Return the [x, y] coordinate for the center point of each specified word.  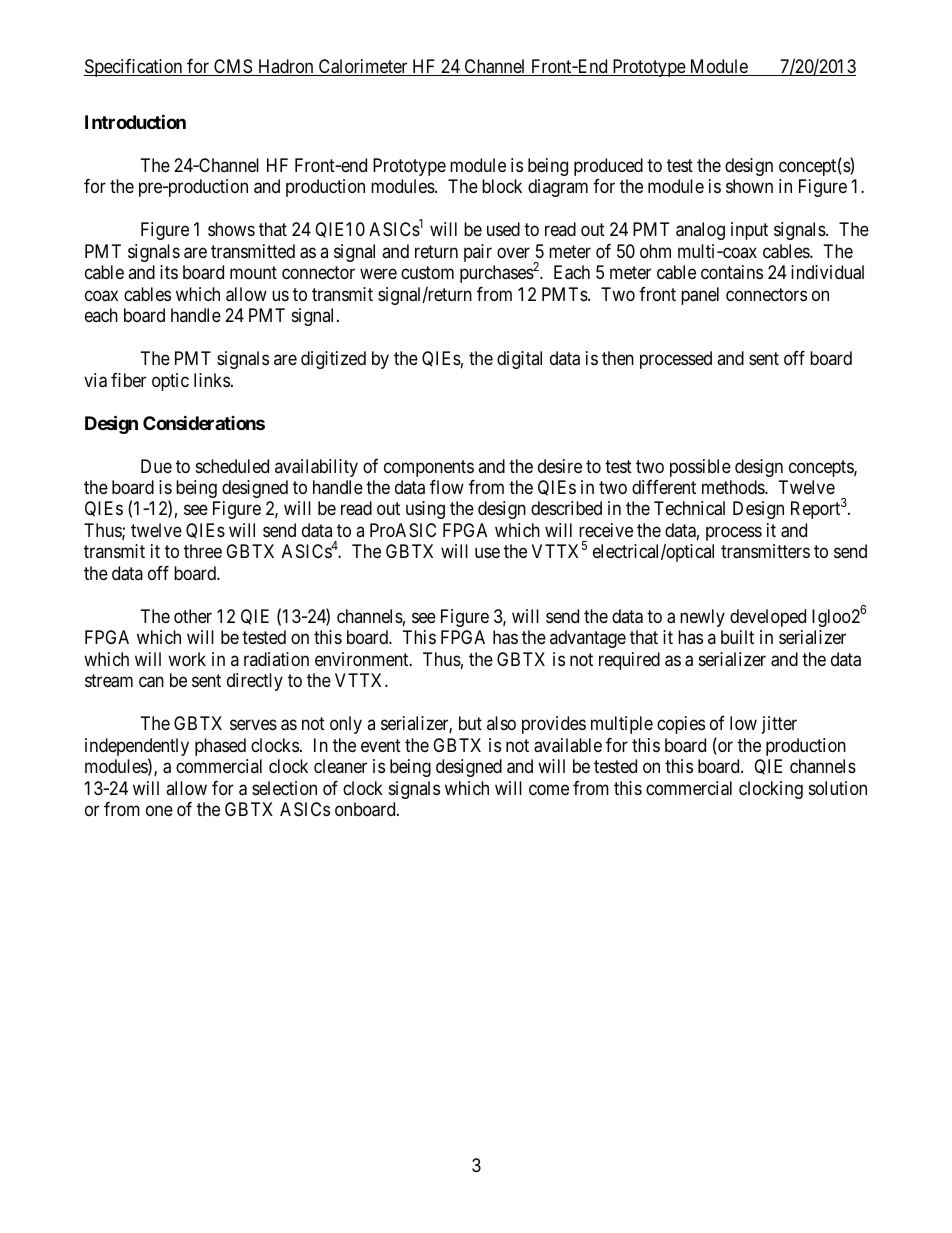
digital [519, 360]
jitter [779, 725]
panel [700, 296]
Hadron [286, 67]
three [203, 551]
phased [220, 747]
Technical [689, 508]
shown [749, 186]
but [470, 723]
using [425, 510]
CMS [233, 67]
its [169, 272]
